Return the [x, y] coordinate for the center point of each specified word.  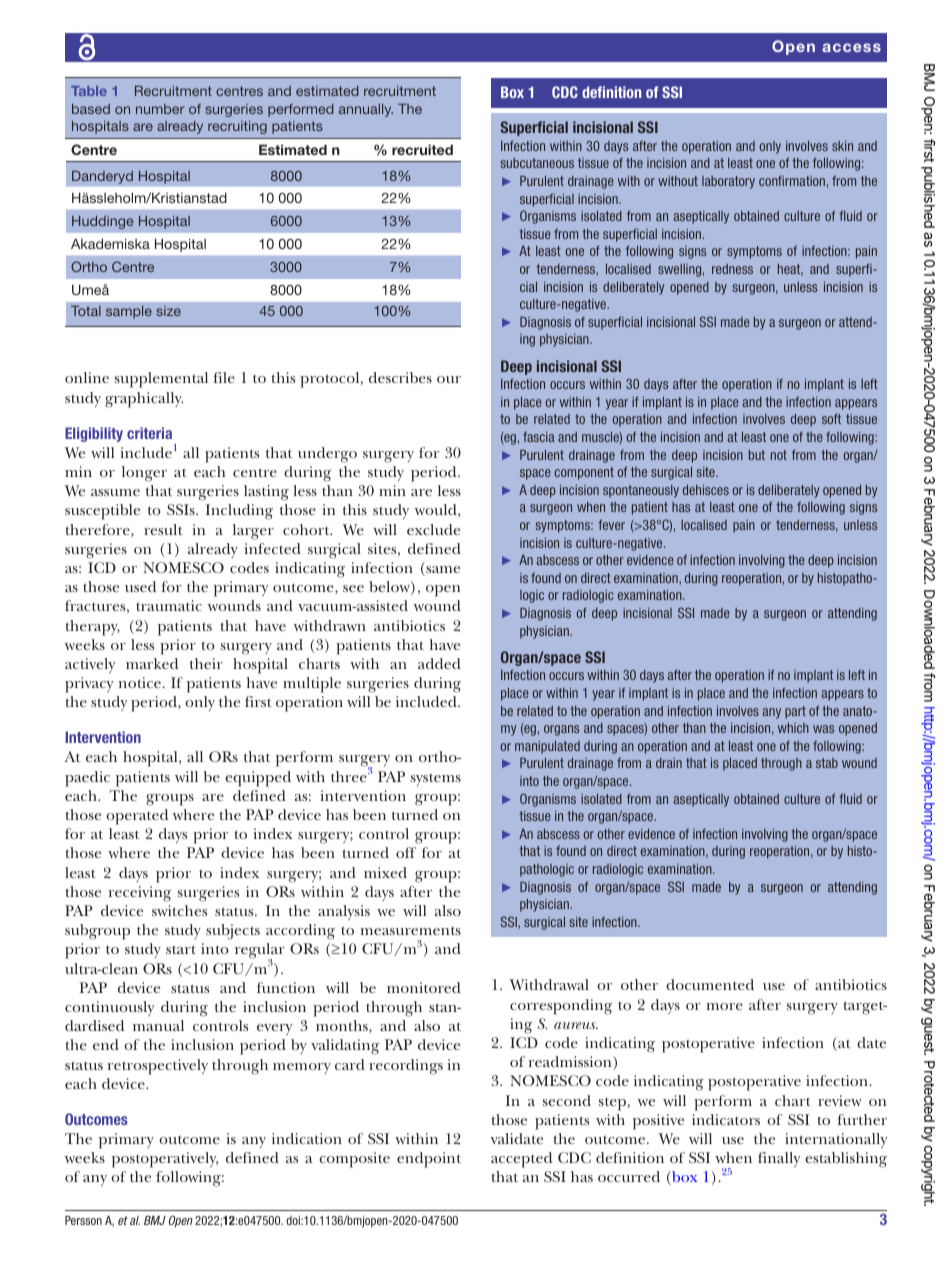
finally [779, 1159]
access [851, 47]
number [160, 109]
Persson [83, 1220]
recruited [422, 149]
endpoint [429, 1160]
